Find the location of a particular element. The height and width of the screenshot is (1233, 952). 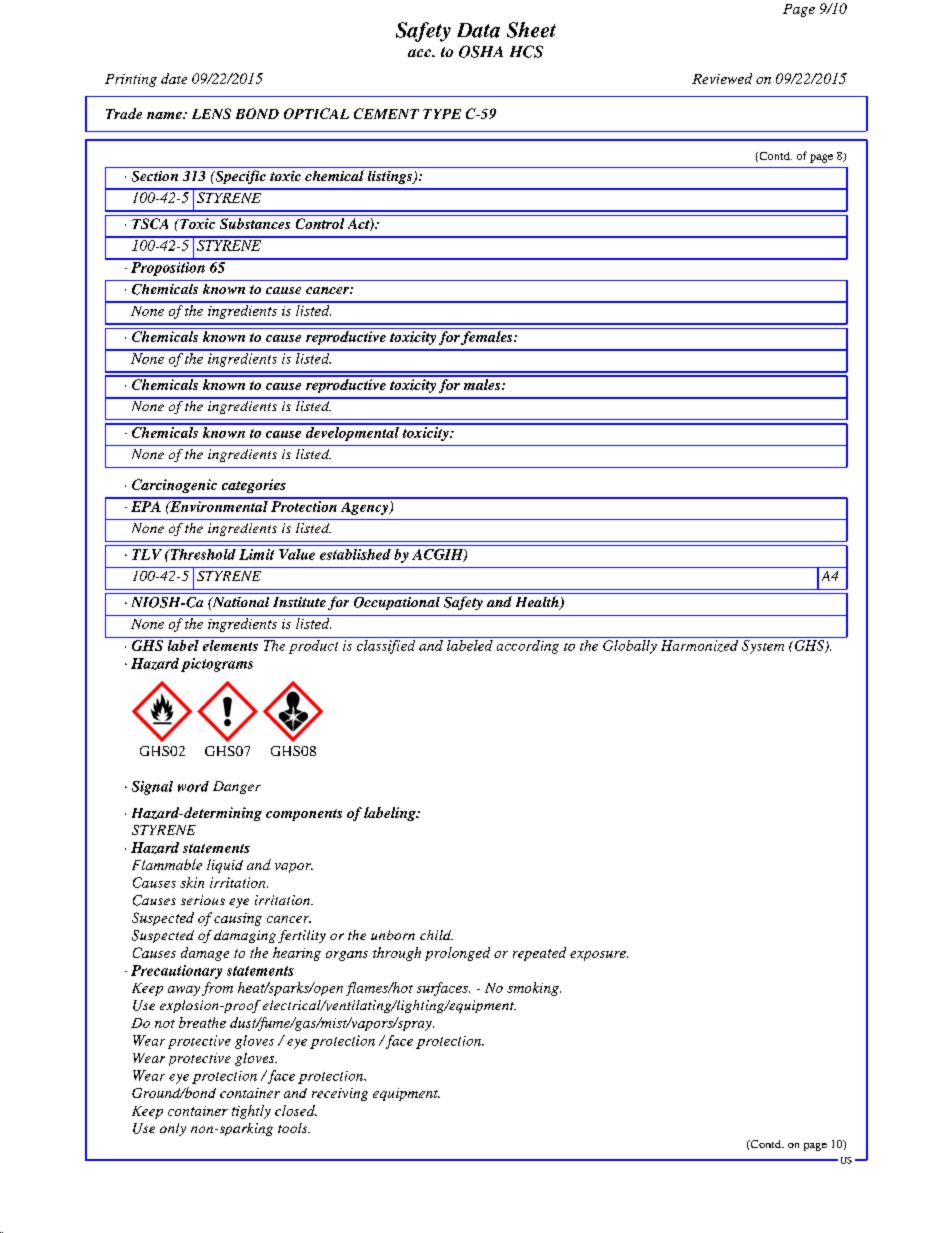

OSHA is located at coordinates (481, 51).
